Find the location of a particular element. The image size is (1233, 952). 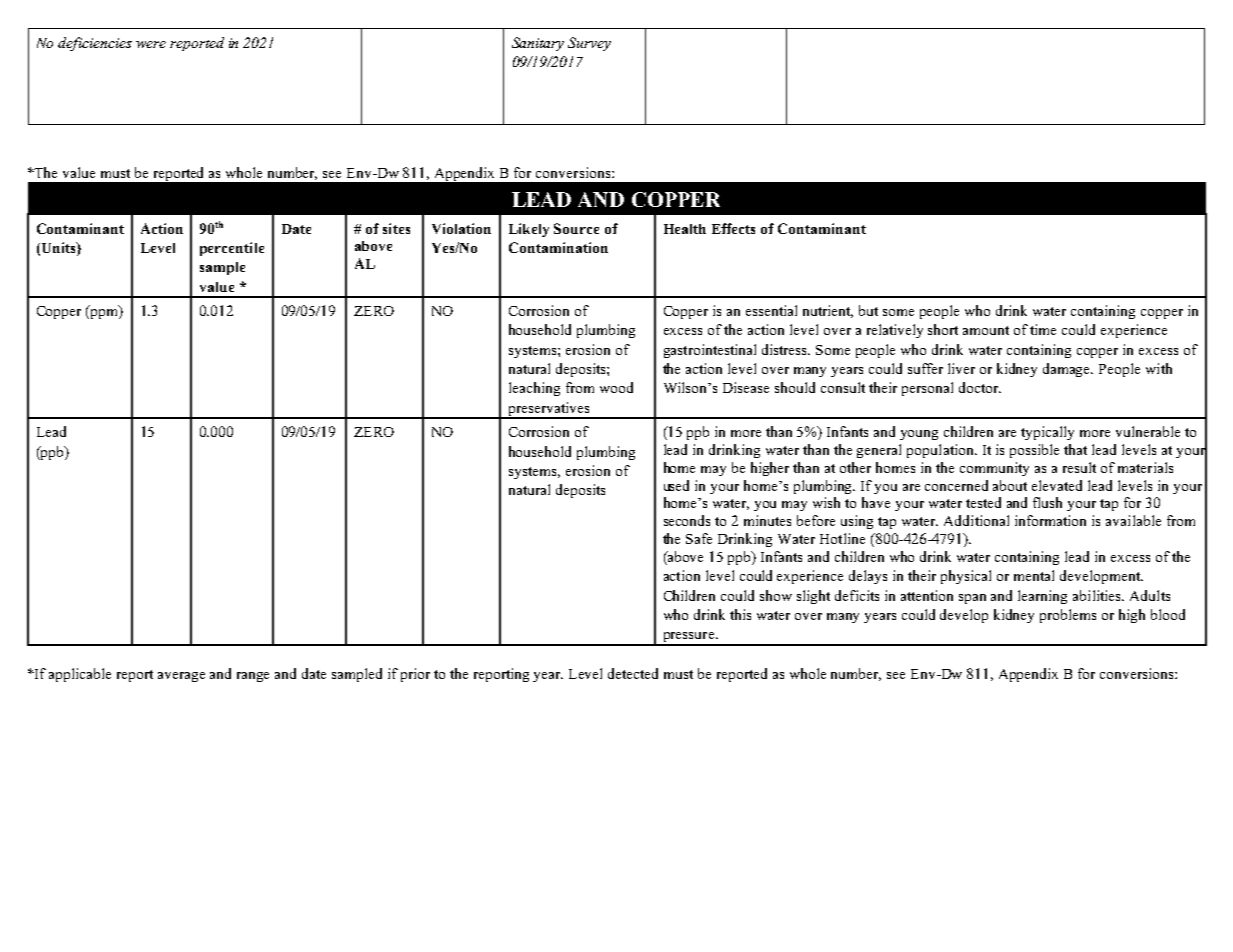

time is located at coordinates (1043, 329).
